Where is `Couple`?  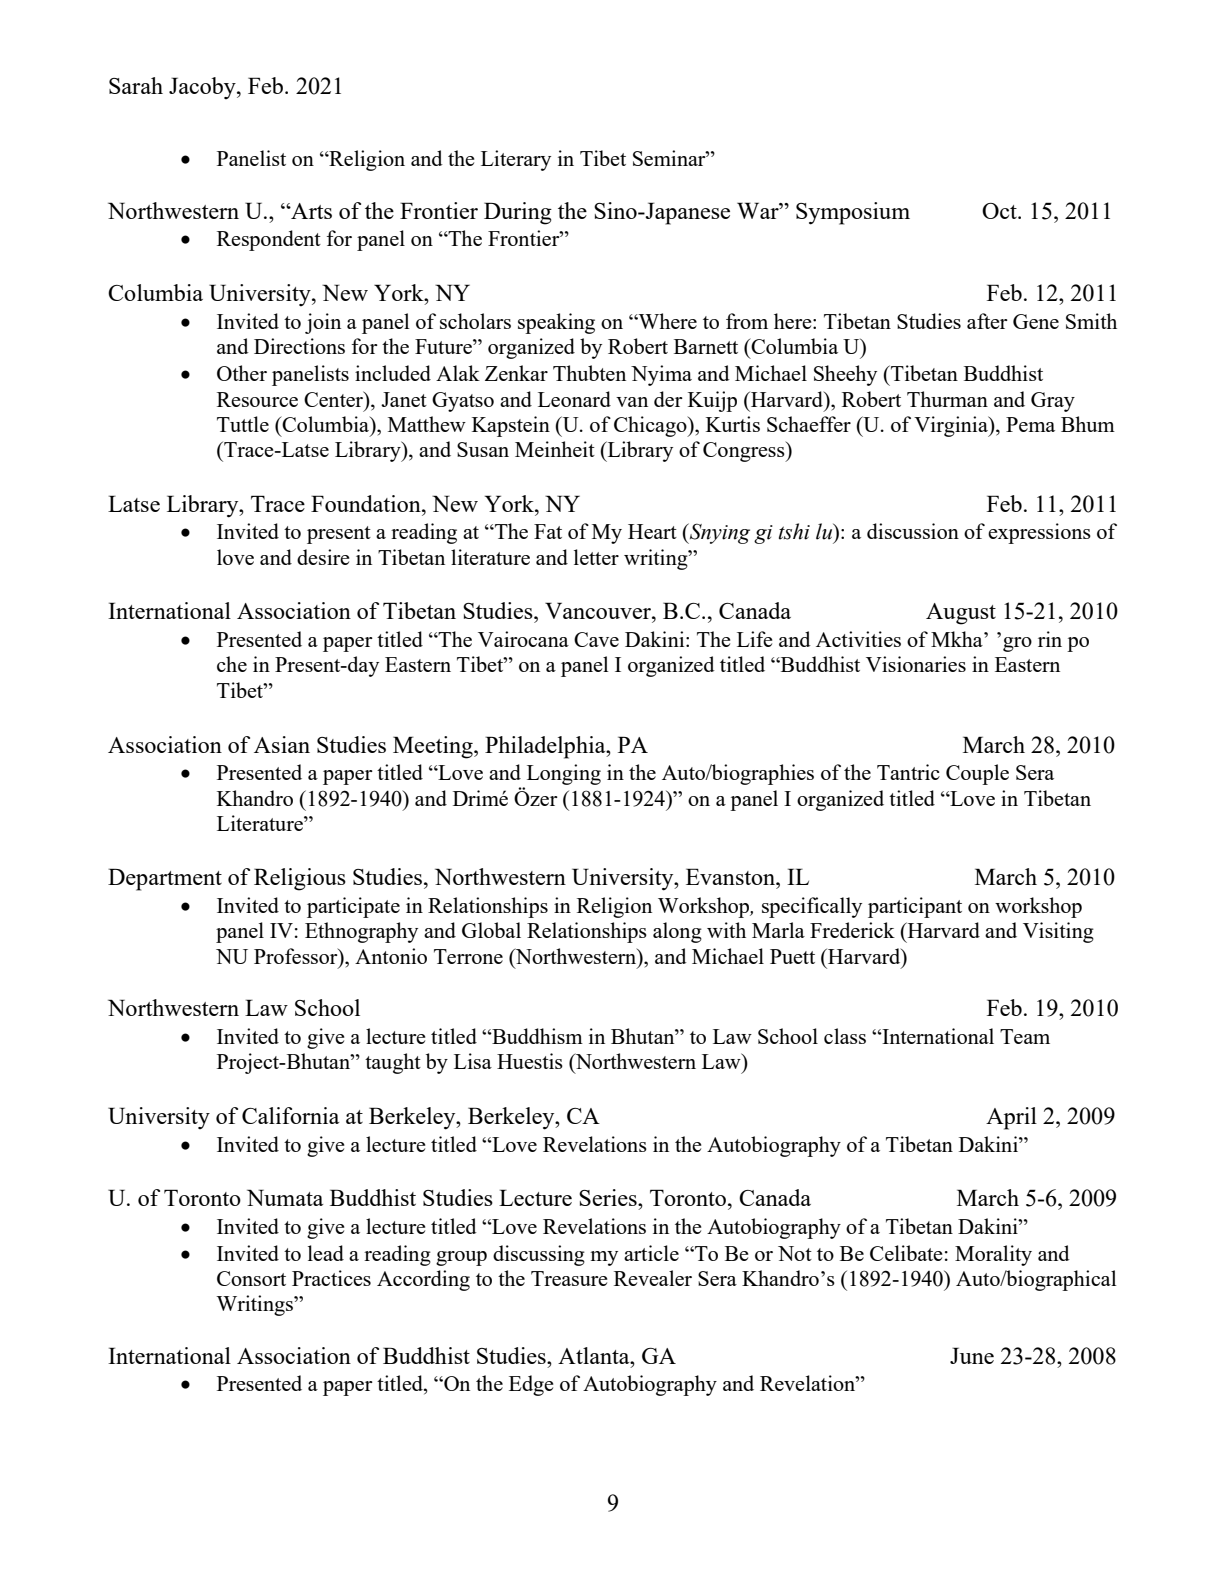
Couple is located at coordinates (977, 774).
